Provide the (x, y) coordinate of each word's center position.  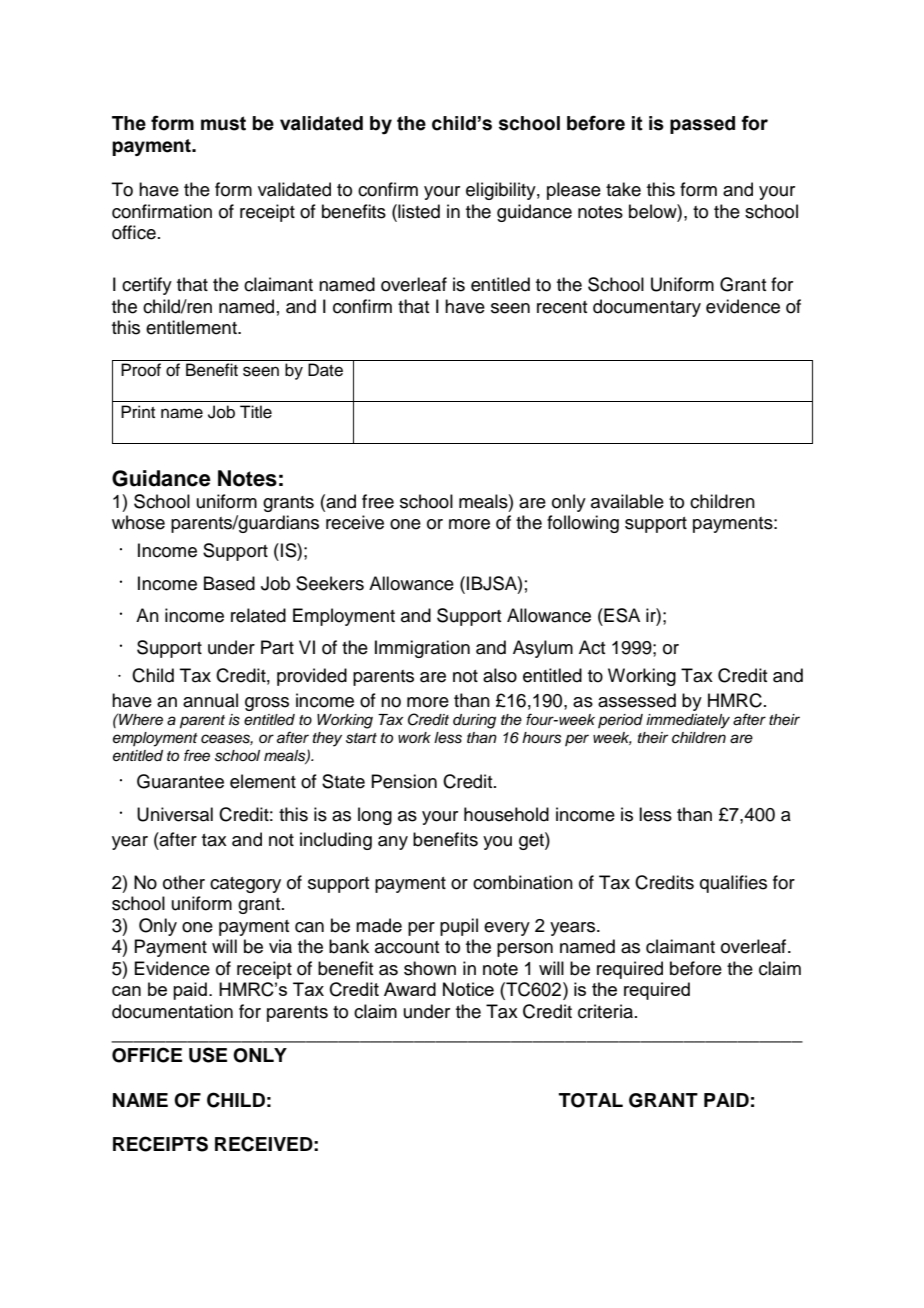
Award (410, 989)
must (223, 123)
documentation (172, 1011)
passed (702, 125)
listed (418, 211)
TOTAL (591, 1100)
